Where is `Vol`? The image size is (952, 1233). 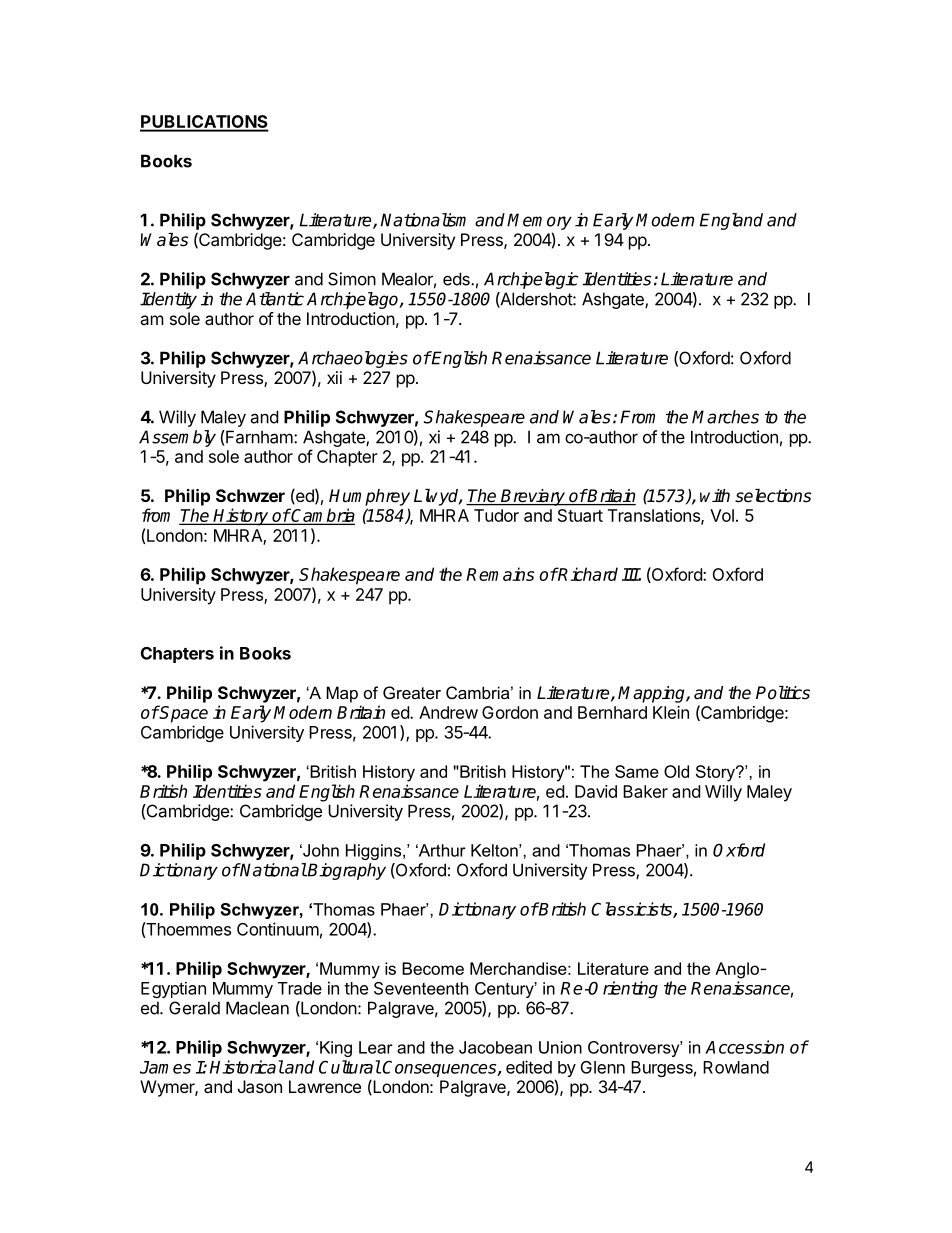
Vol is located at coordinates (722, 515).
